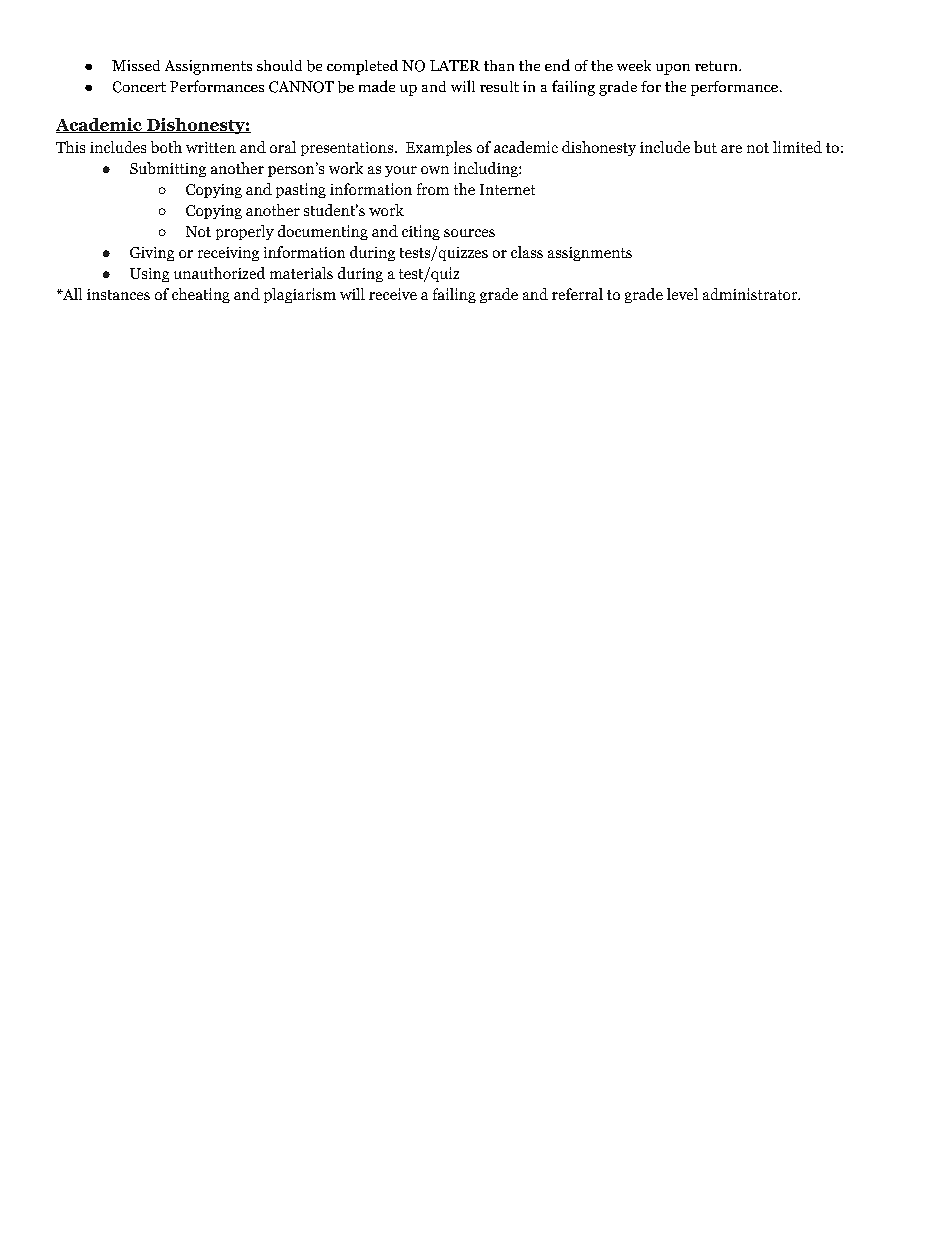 The image size is (952, 1233). Describe the element at coordinates (168, 169) in the page. I see `Submitting` at that location.
